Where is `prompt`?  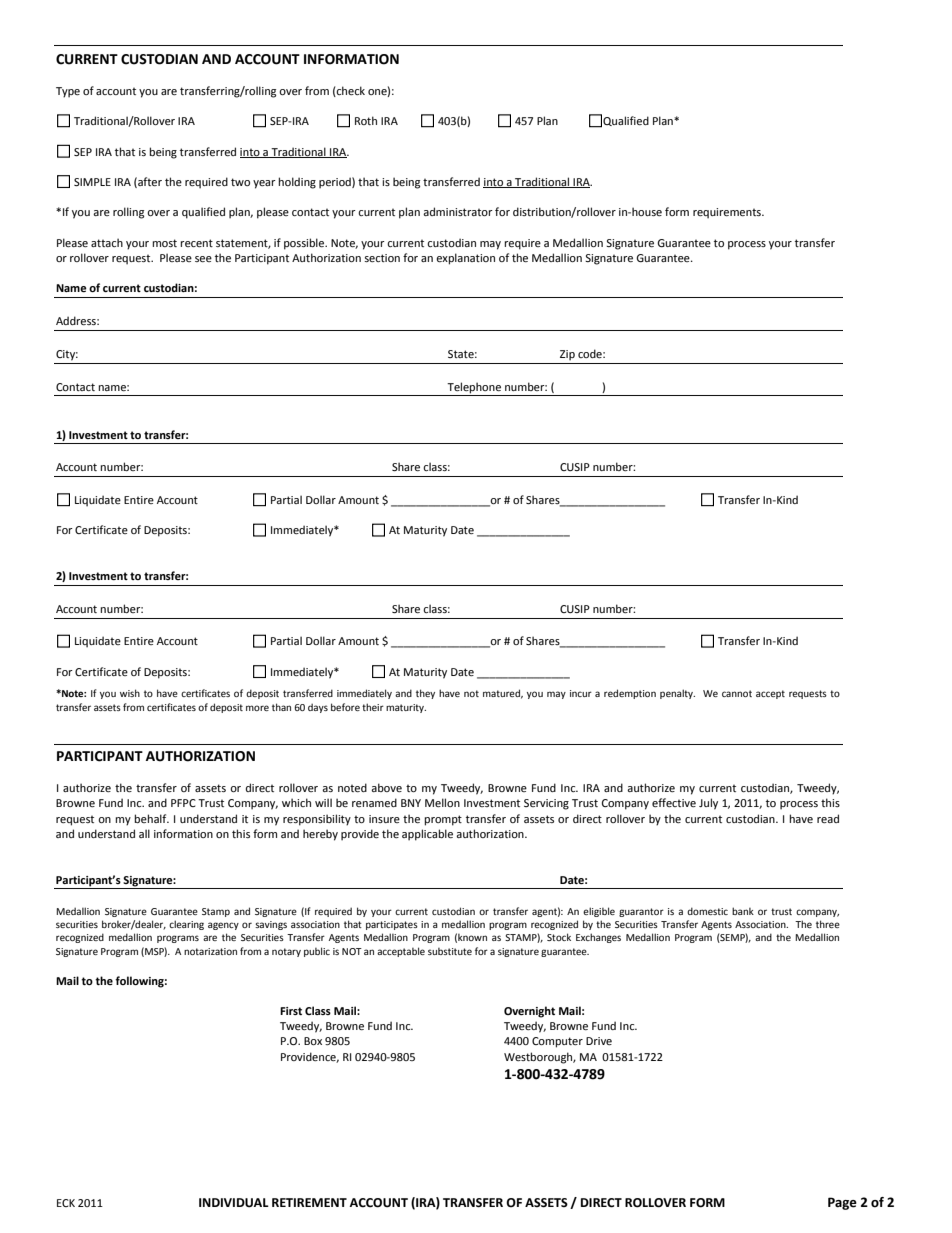 prompt is located at coordinates (443, 820).
